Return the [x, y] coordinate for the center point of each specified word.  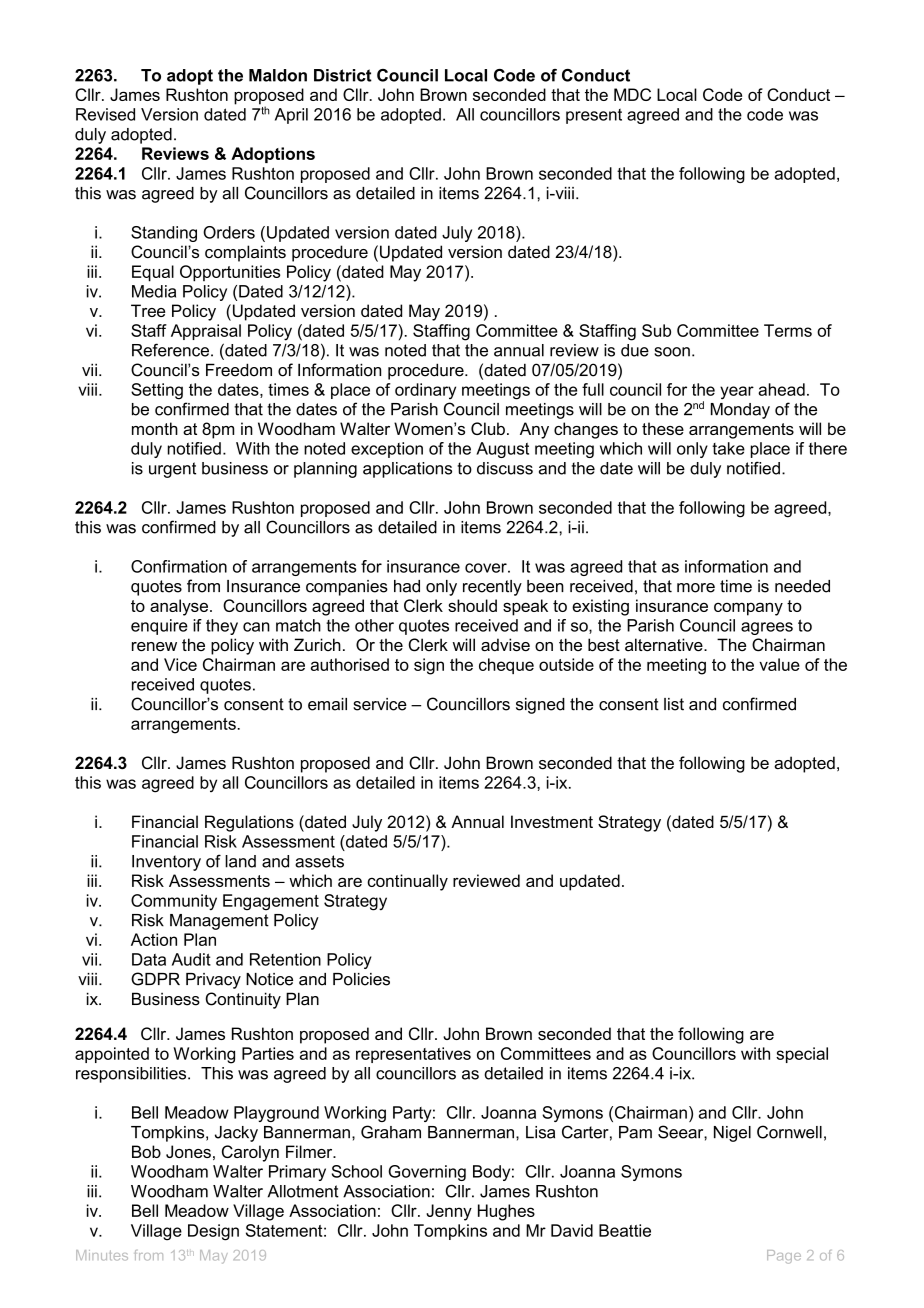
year [737, 393]
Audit [191, 959]
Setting [157, 391]
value [779, 664]
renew [154, 646]
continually [407, 882]
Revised [105, 114]
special [802, 1055]
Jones [188, 1151]
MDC [632, 94]
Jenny [449, 1212]
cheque [506, 666]
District [343, 75]
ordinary [425, 391]
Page [784, 1257]
